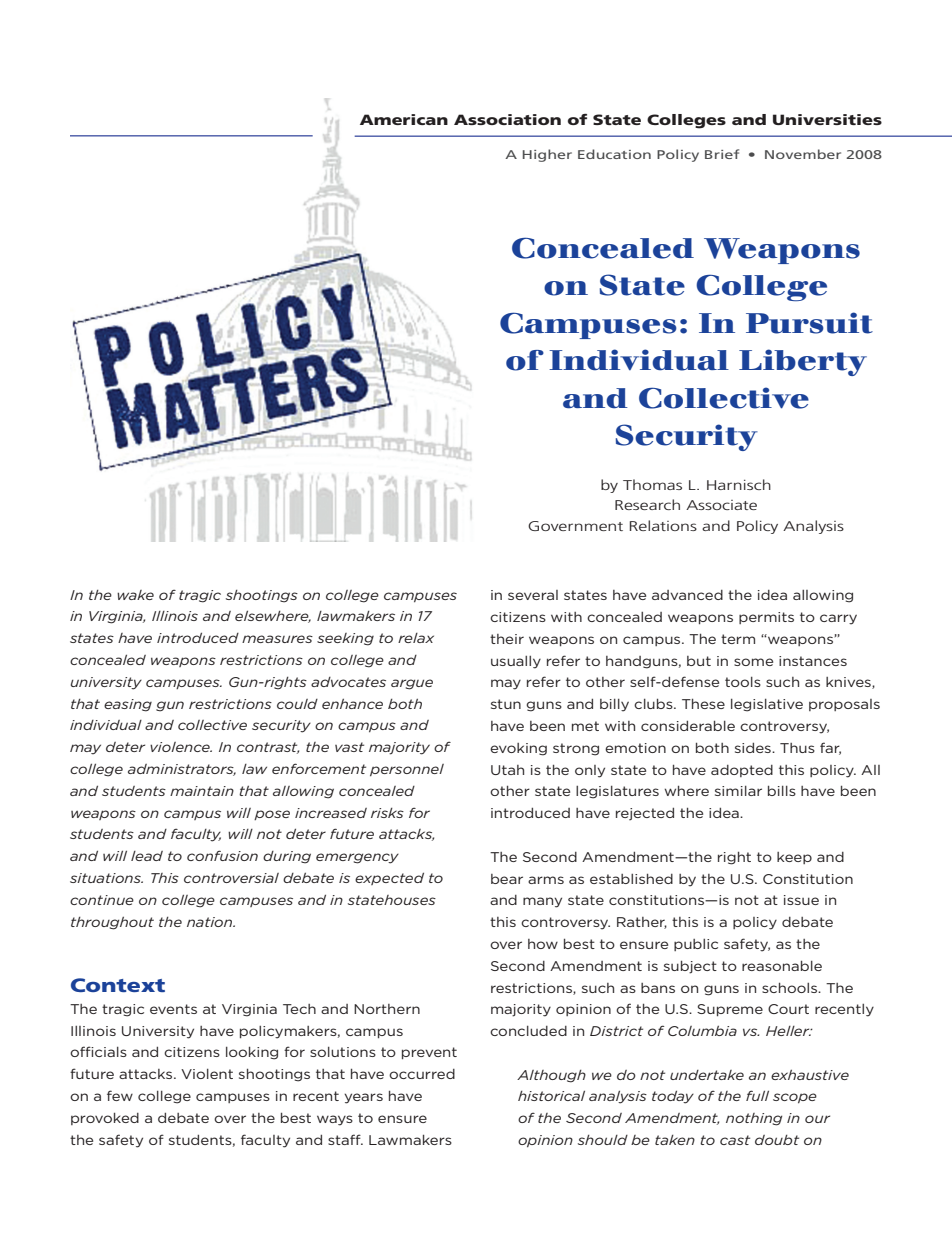 Image resolution: width=952 pixels, height=1233 pixels. I want to click on American, so click(404, 119).
